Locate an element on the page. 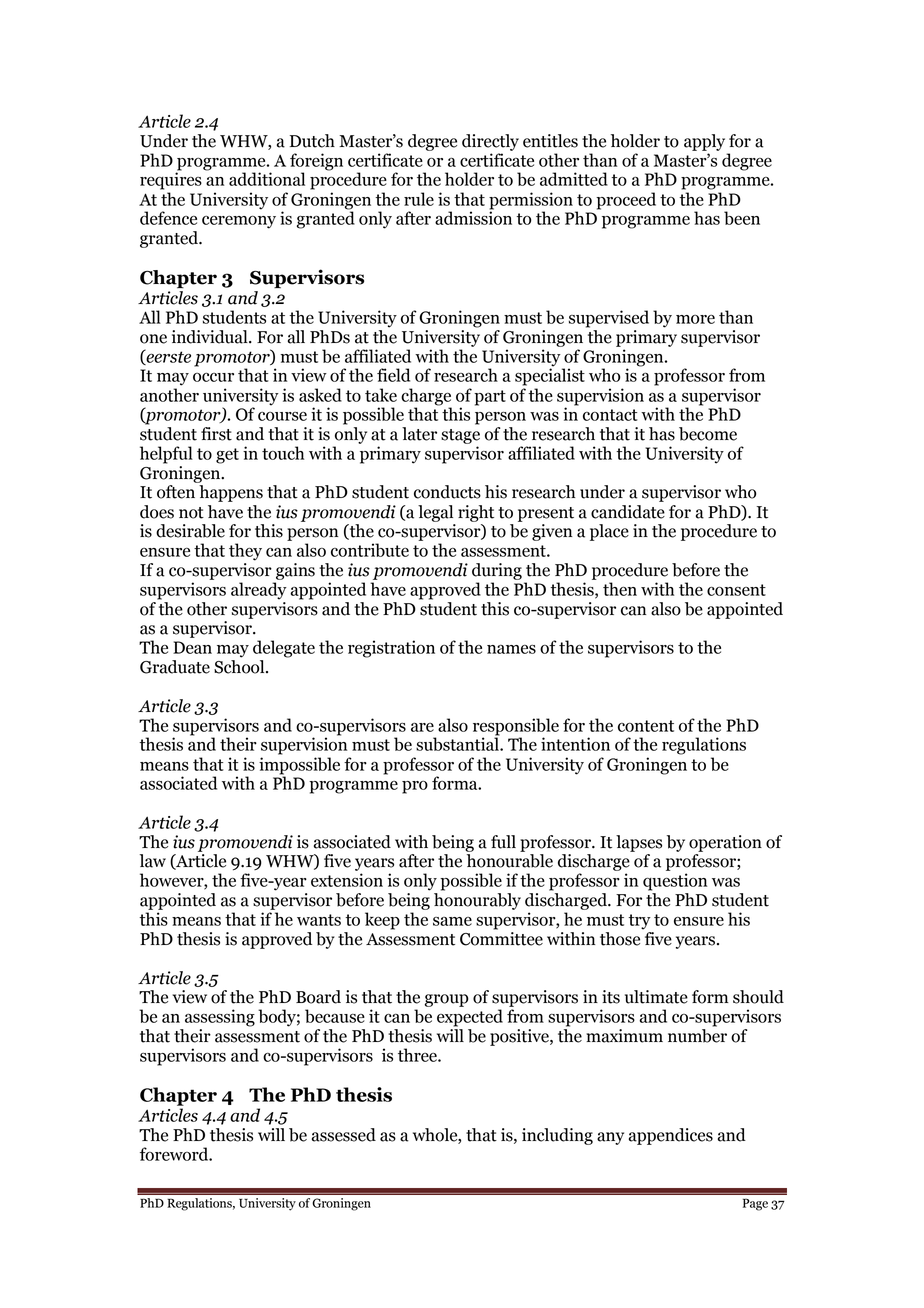 Image resolution: width=924 pixels, height=1308 pixels. content is located at coordinates (646, 726).
